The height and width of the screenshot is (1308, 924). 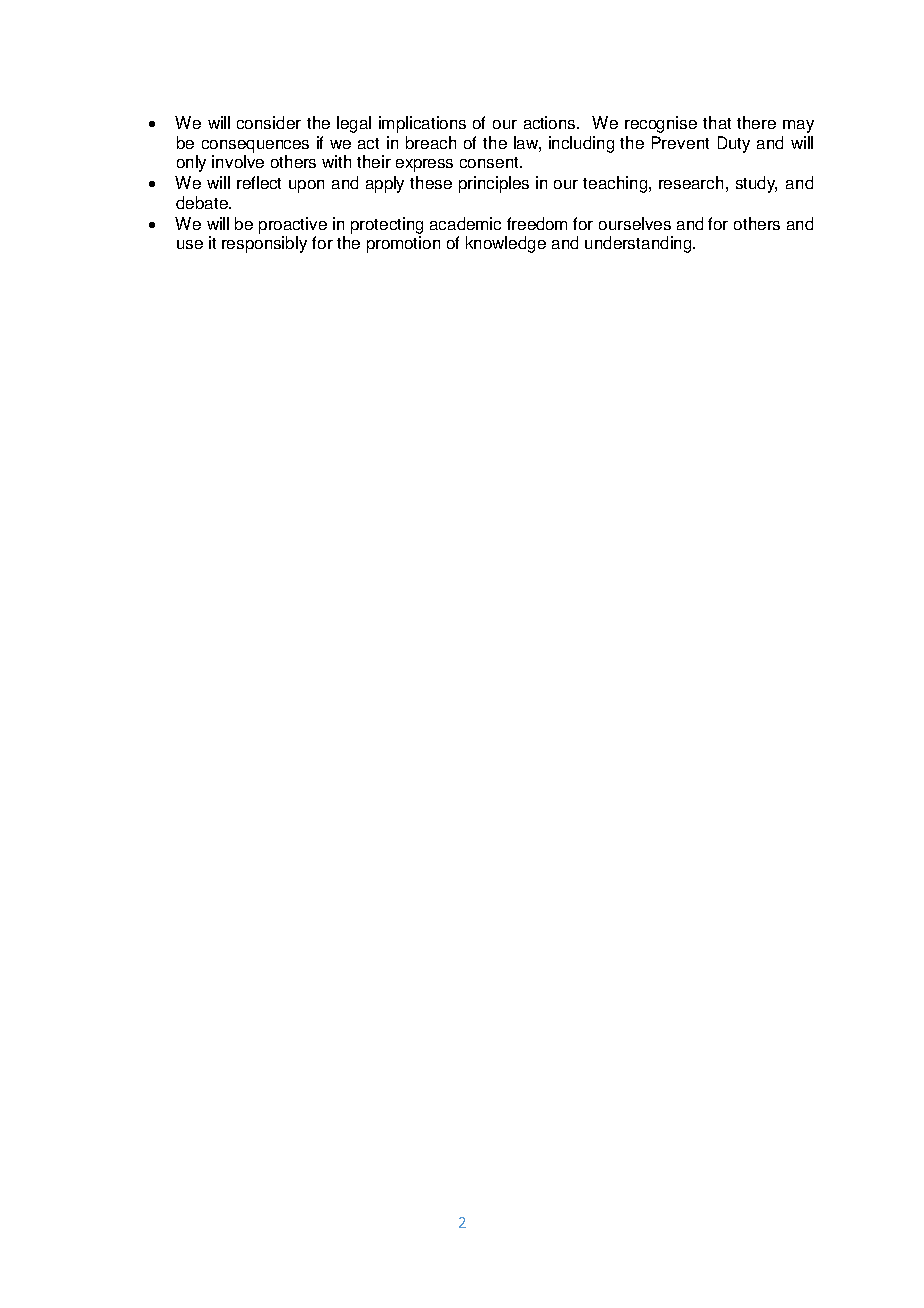 What do you see at coordinates (259, 182) in the screenshot?
I see `reflect` at bounding box center [259, 182].
